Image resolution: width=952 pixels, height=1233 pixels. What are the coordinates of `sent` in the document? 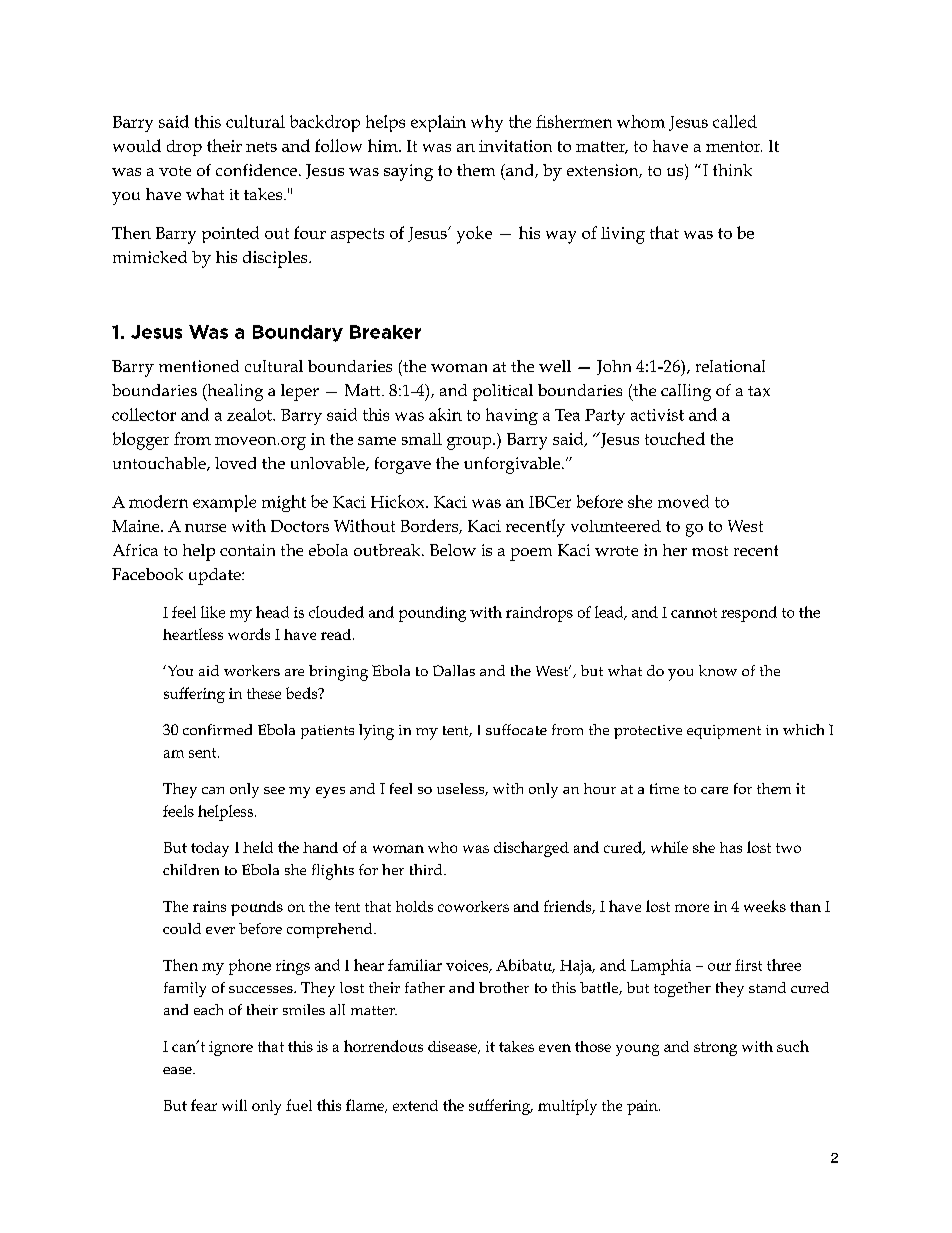 It's located at (204, 753).
